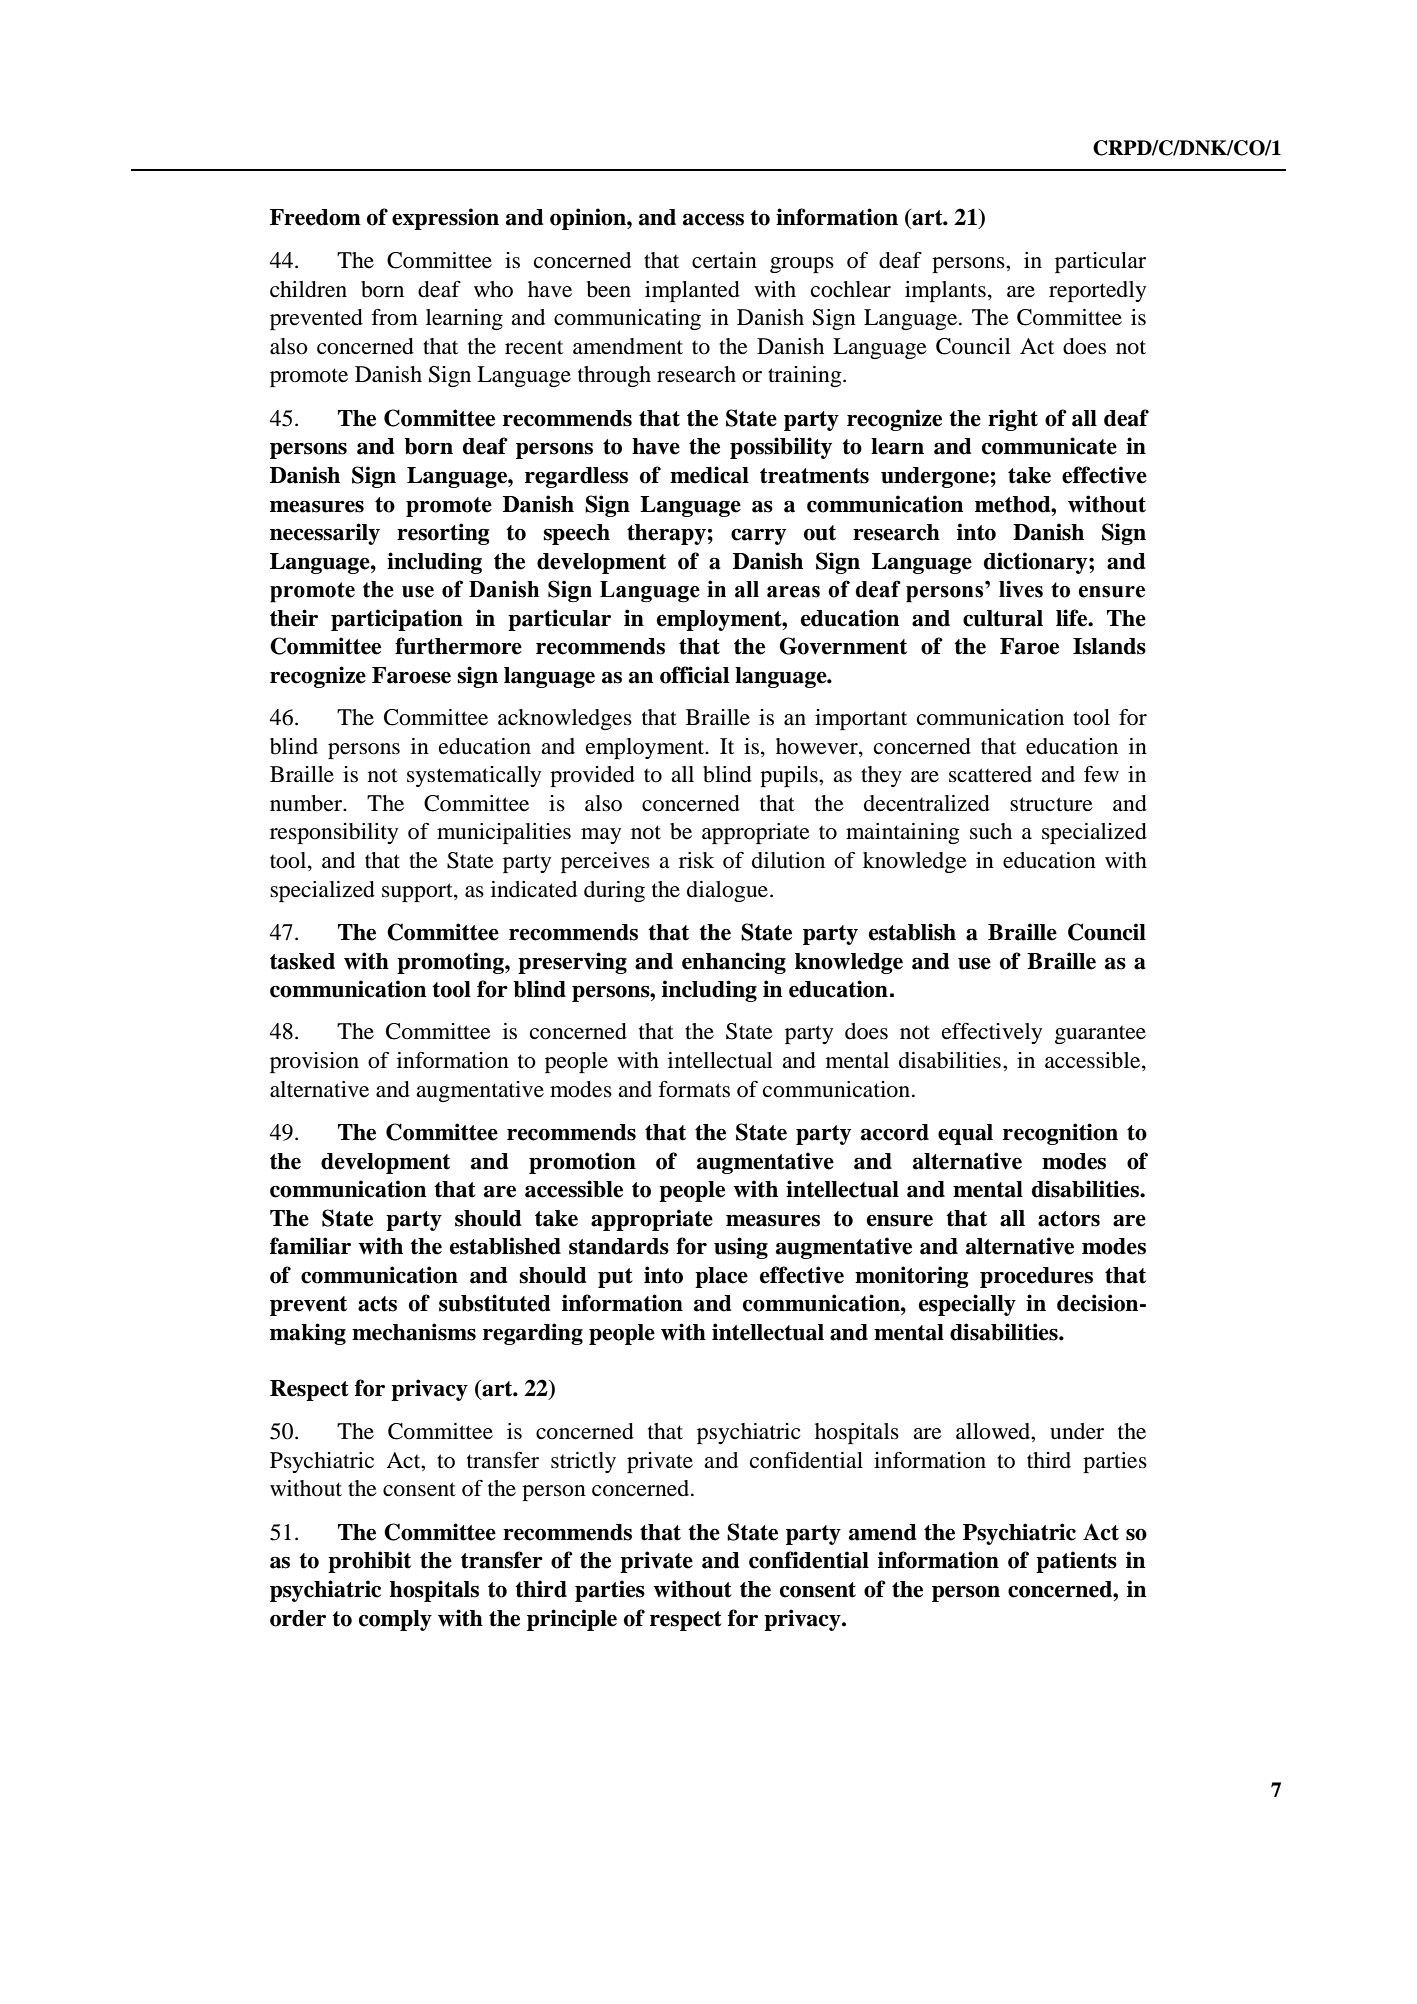 The width and height of the screenshot is (1417, 2004). Describe the element at coordinates (945, 291) in the screenshot. I see `implants` at that location.
